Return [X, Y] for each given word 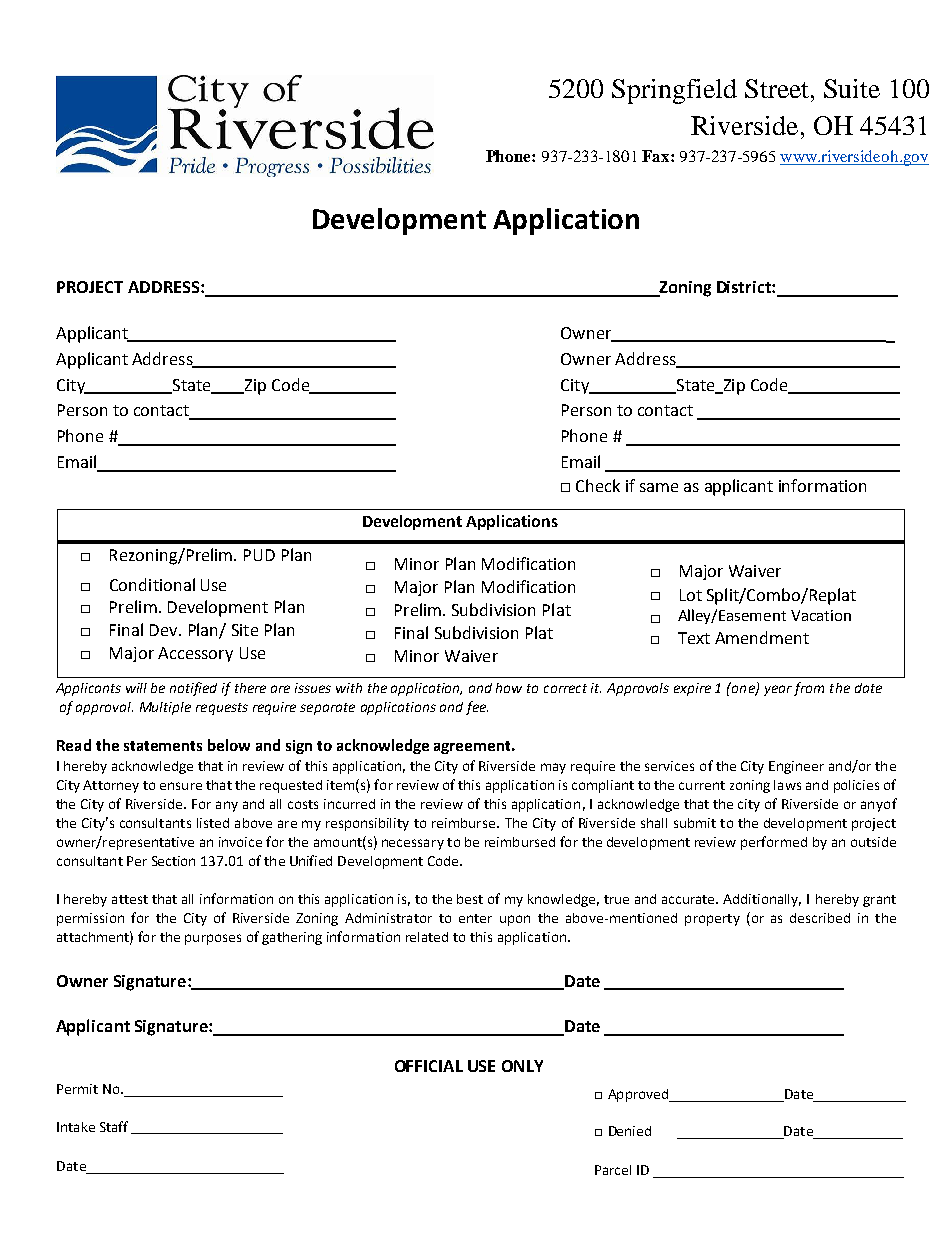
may [553, 768]
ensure [181, 786]
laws [787, 785]
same [659, 487]
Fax [657, 156]
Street [778, 88]
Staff [114, 1126]
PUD [259, 555]
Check [598, 485]
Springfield [674, 91]
